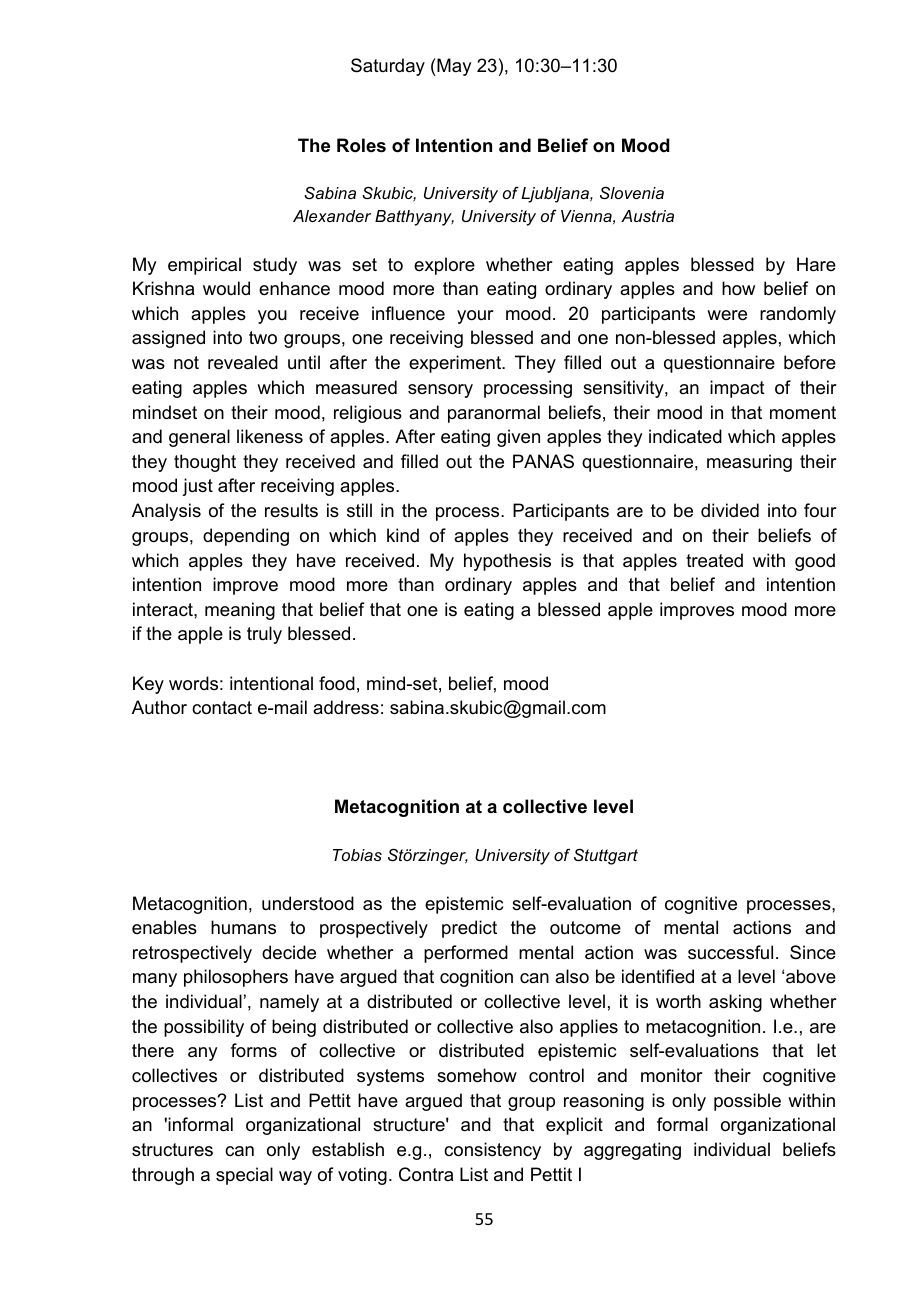 The height and width of the screenshot is (1308, 924). Describe the element at coordinates (507, 562) in the screenshot. I see `hypothesis` at that location.
